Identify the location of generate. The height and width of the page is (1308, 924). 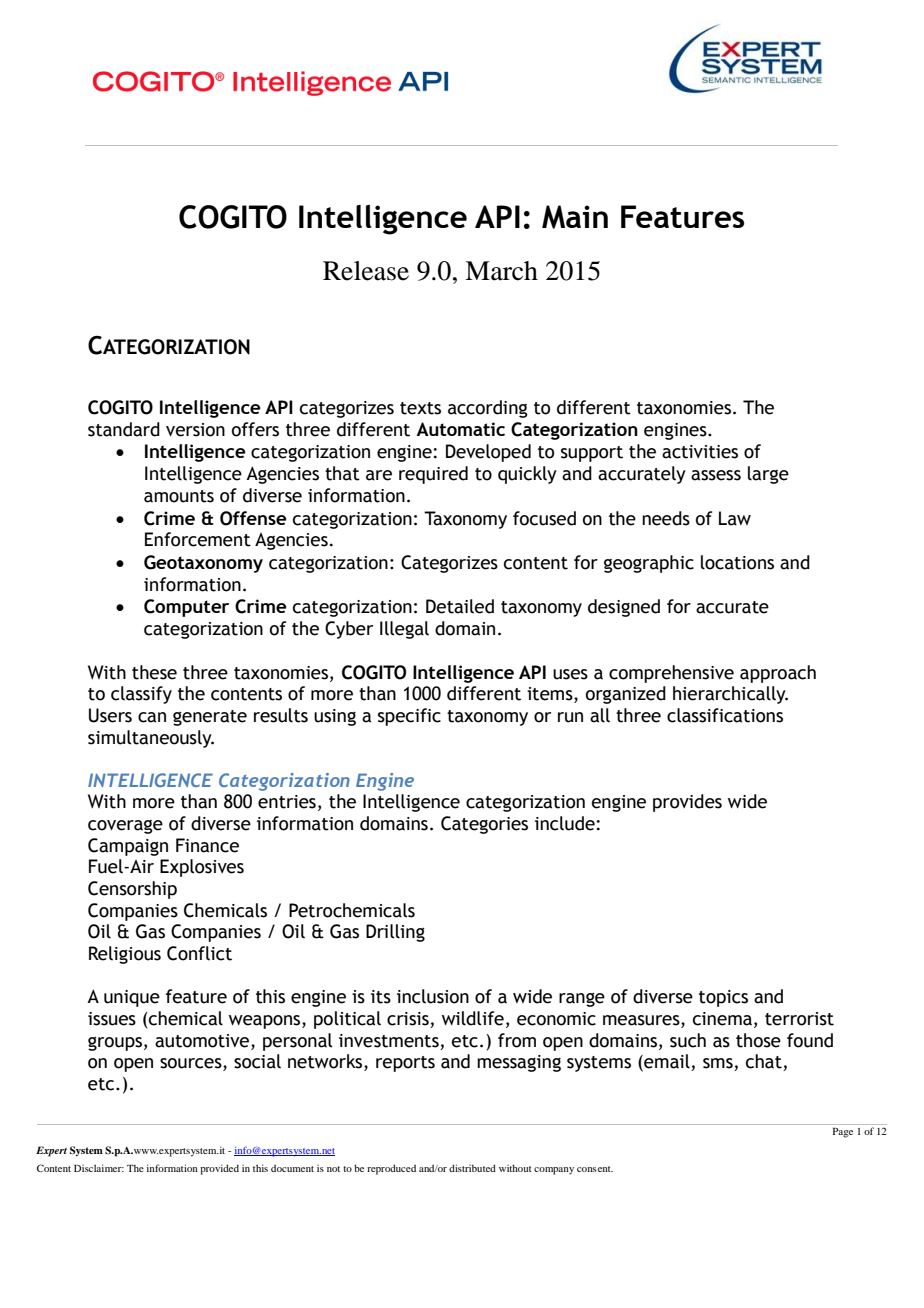
(210, 718).
